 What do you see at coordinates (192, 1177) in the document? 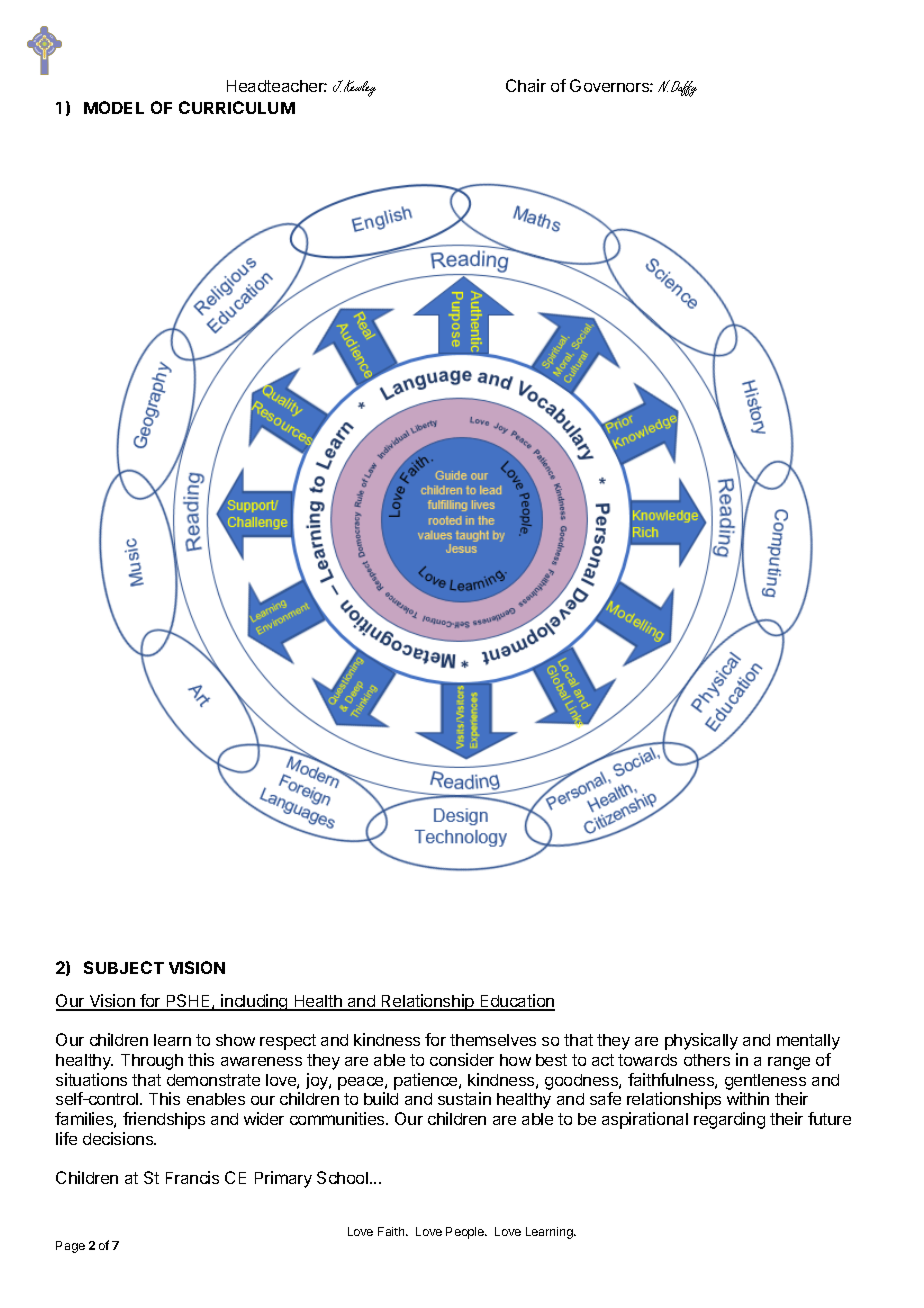
I see `Francis` at bounding box center [192, 1177].
